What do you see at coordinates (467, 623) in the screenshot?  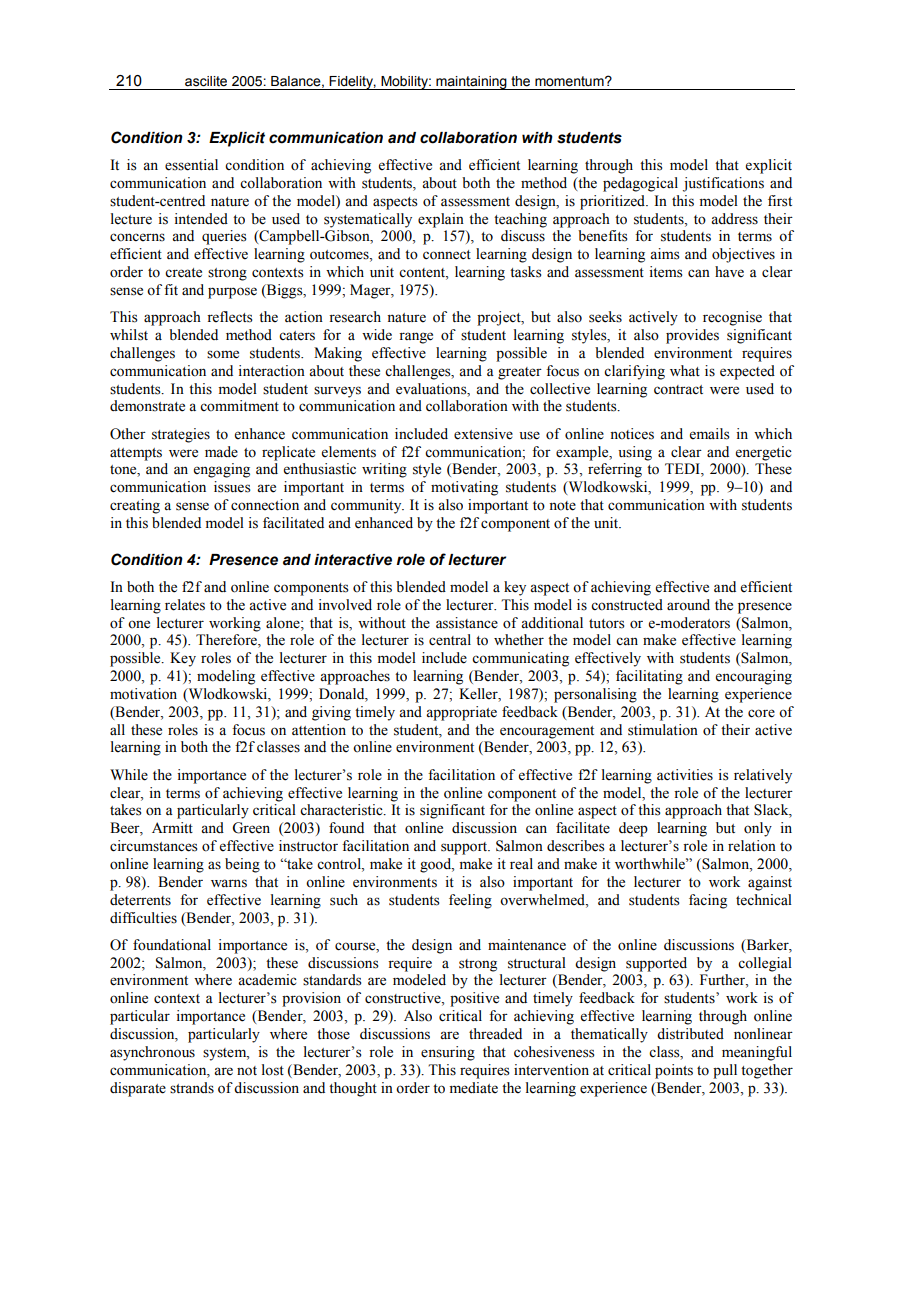 I see `assistance` at bounding box center [467, 623].
